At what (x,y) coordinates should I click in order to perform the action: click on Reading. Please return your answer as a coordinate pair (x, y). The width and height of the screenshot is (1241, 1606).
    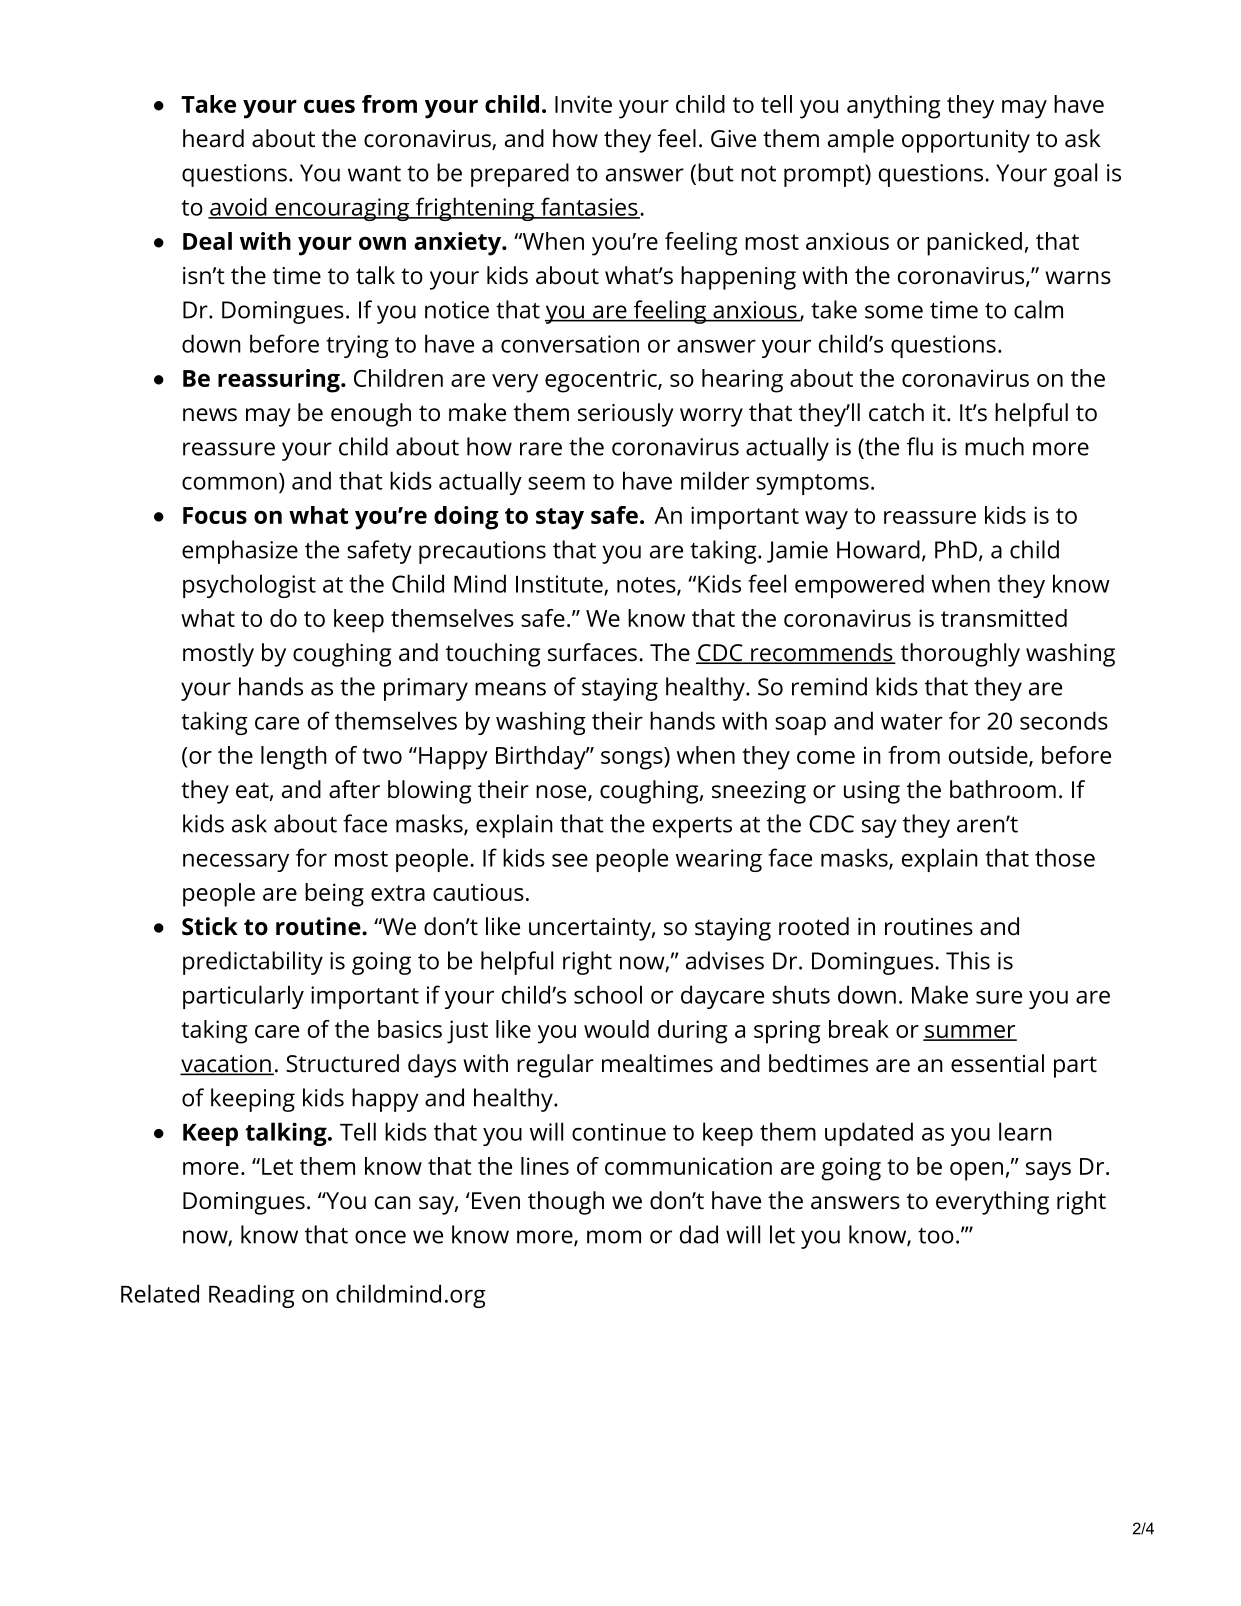
    Looking at the image, I should click on (252, 1296).
